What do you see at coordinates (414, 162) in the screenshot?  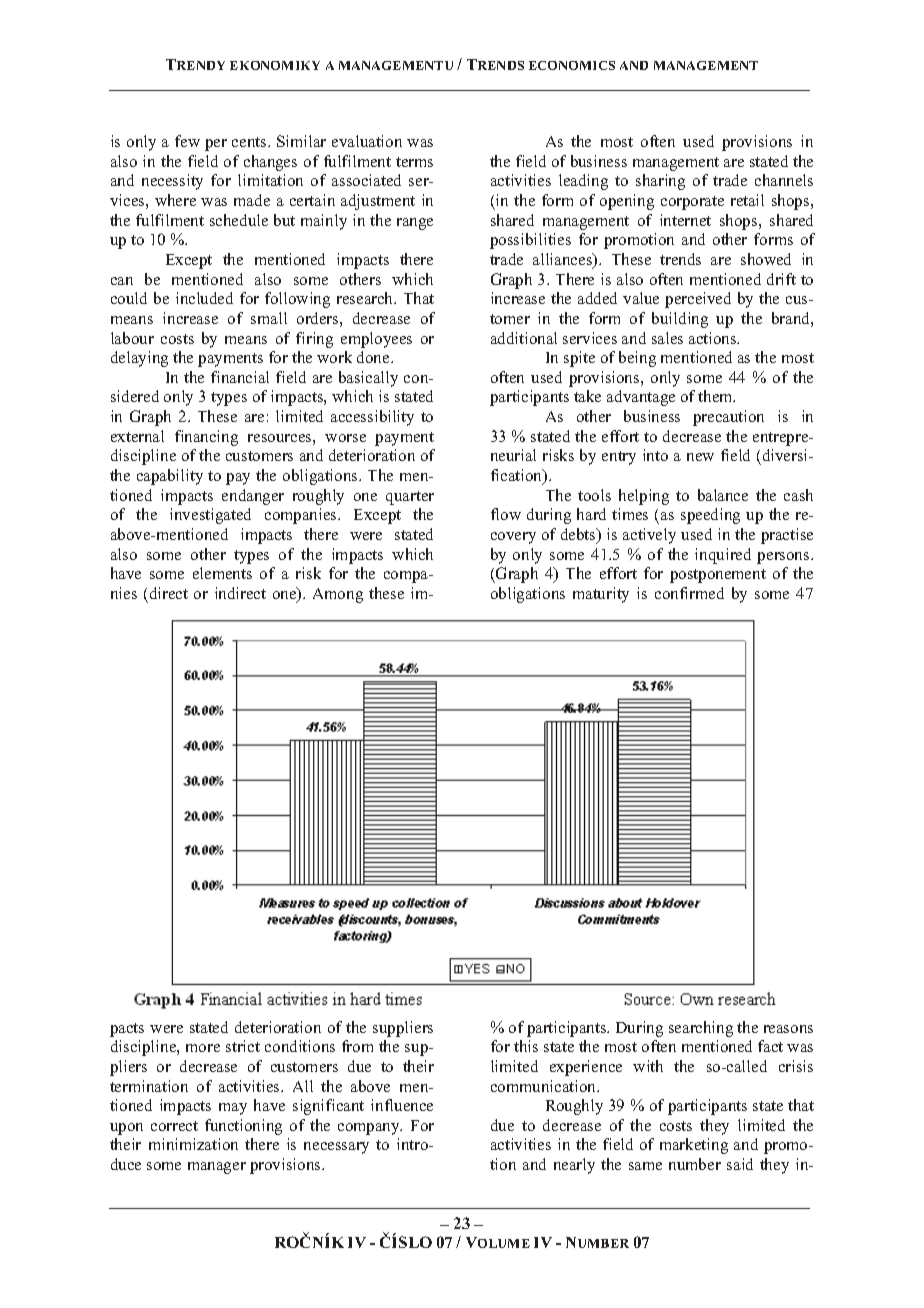 I see `terms` at bounding box center [414, 162].
